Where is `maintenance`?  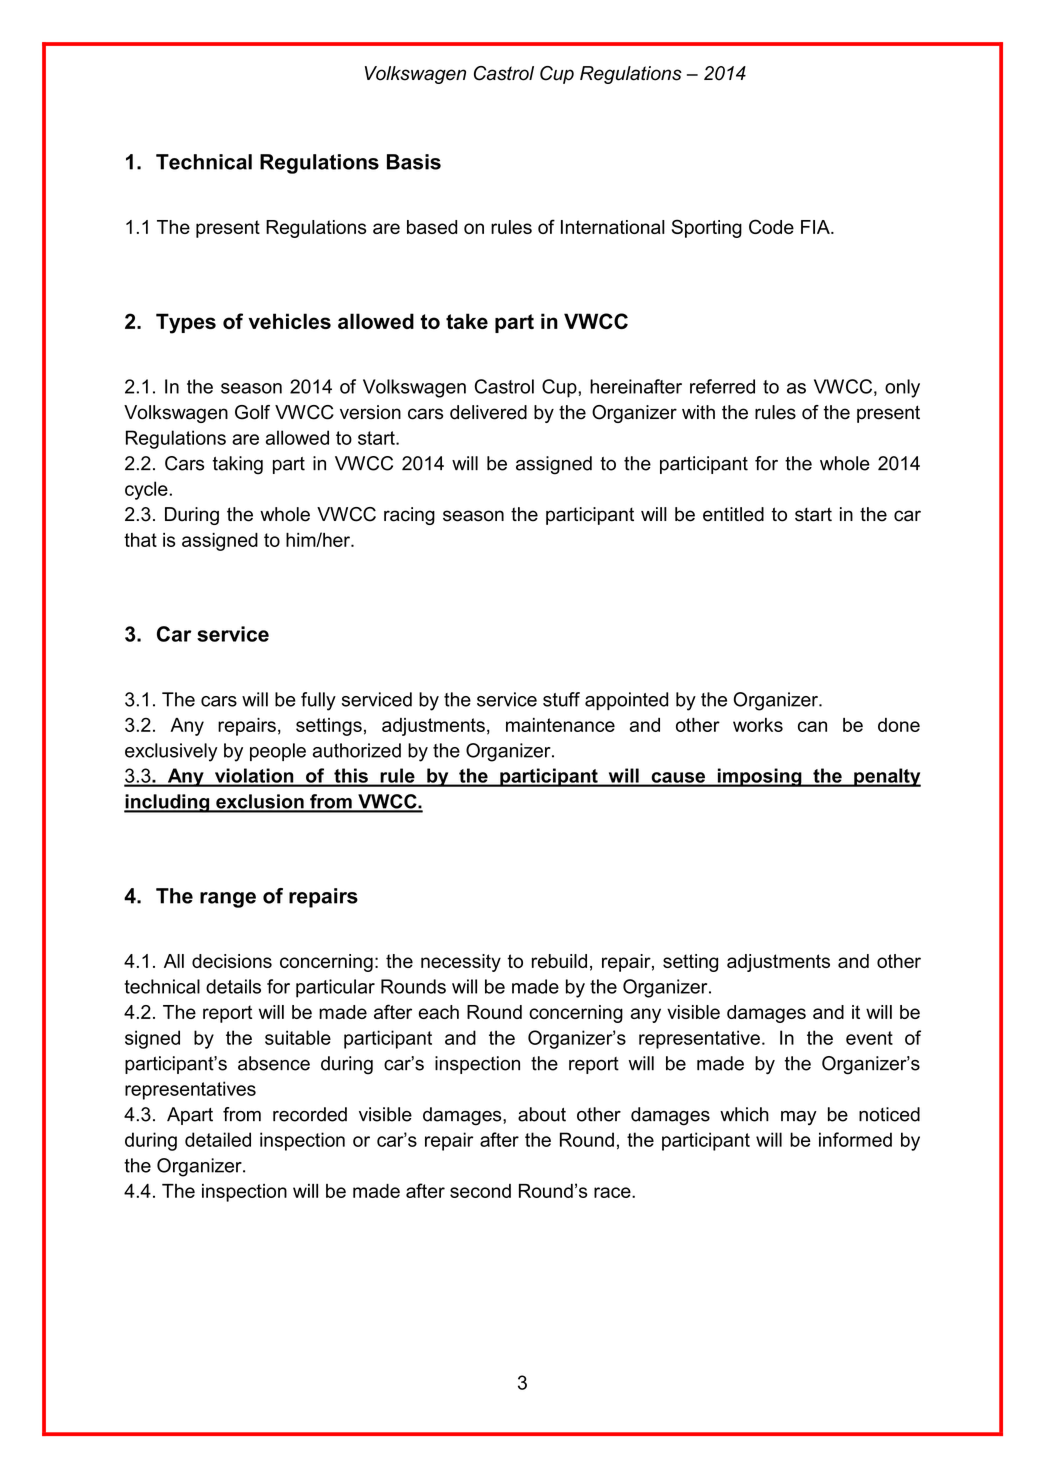 maintenance is located at coordinates (560, 725).
